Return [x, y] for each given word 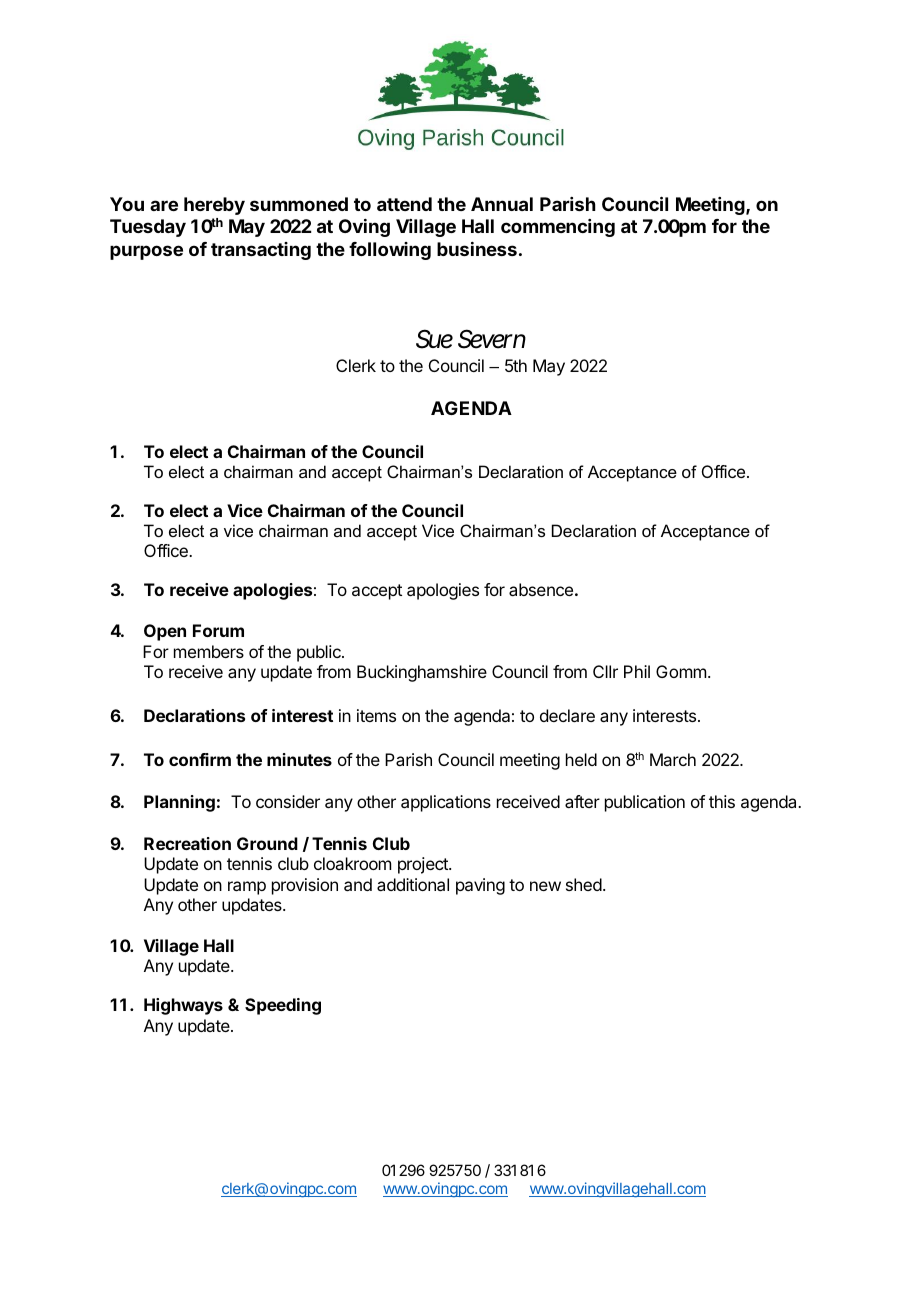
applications [446, 803]
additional [413, 884]
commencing [558, 228]
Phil [637, 671]
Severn [492, 339]
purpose [146, 252]
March [673, 759]
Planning [179, 803]
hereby [214, 206]
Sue [434, 339]
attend [404, 204]
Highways [183, 1006]
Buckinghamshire [422, 673]
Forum [218, 630]
